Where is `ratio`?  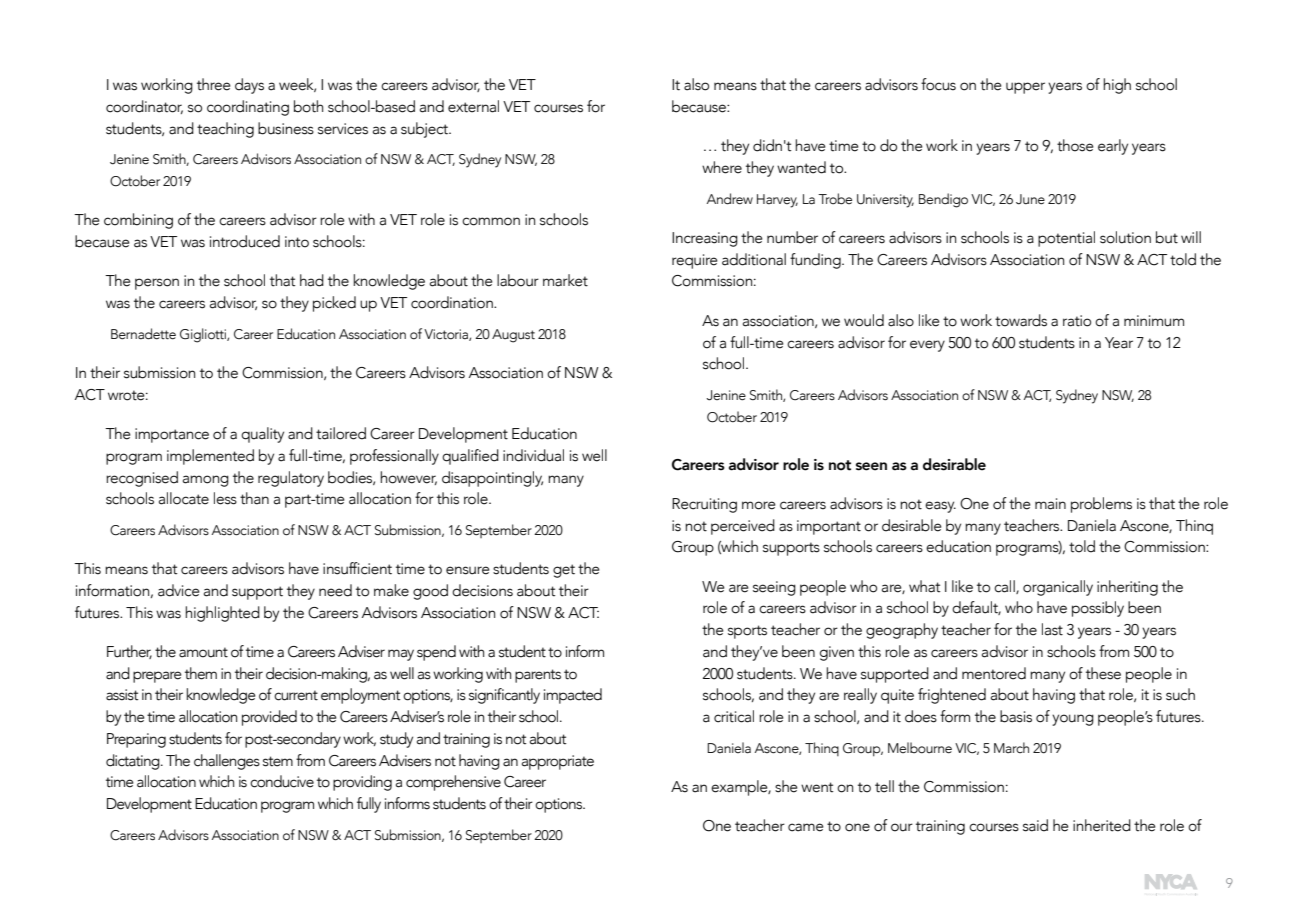 ratio is located at coordinates (1077, 321).
